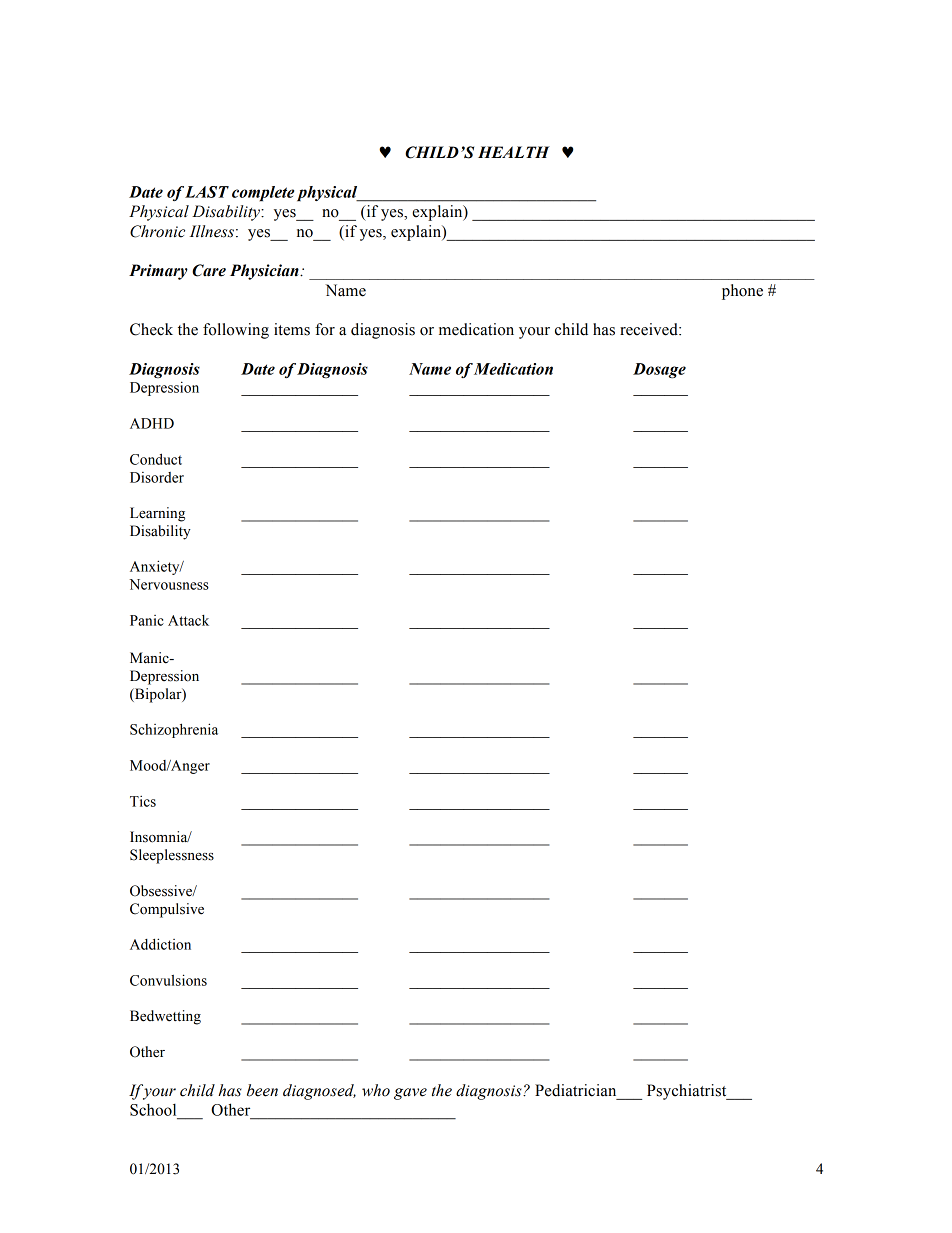 The image size is (952, 1233). Describe the element at coordinates (410, 1094) in the screenshot. I see `gave` at that location.
